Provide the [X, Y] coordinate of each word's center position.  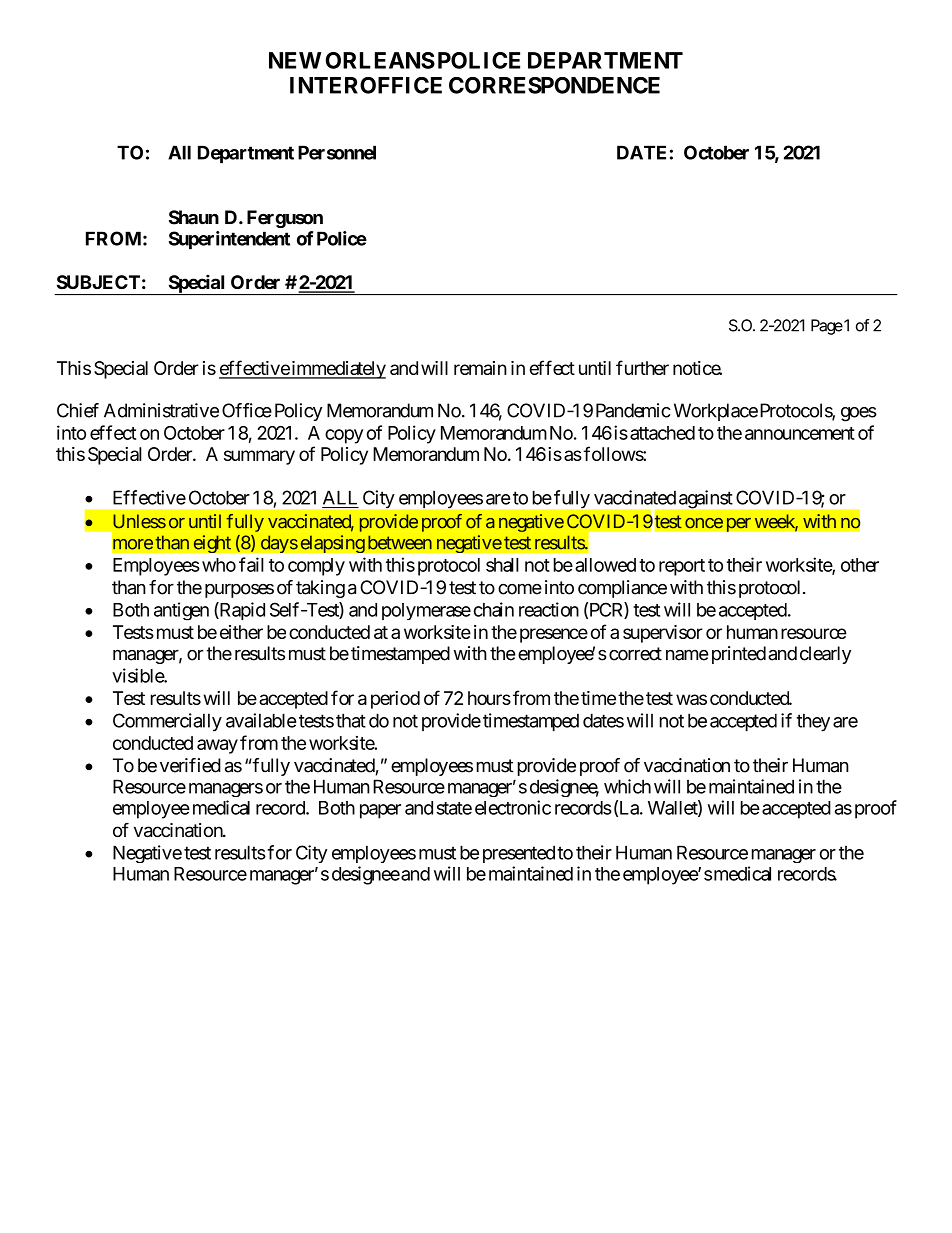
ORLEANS [380, 60]
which [627, 786]
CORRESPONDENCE [554, 85]
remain [480, 368]
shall [502, 565]
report [682, 567]
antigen [181, 611]
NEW [295, 60]
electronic [513, 807]
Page [827, 327]
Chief [78, 410]
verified [190, 765]
